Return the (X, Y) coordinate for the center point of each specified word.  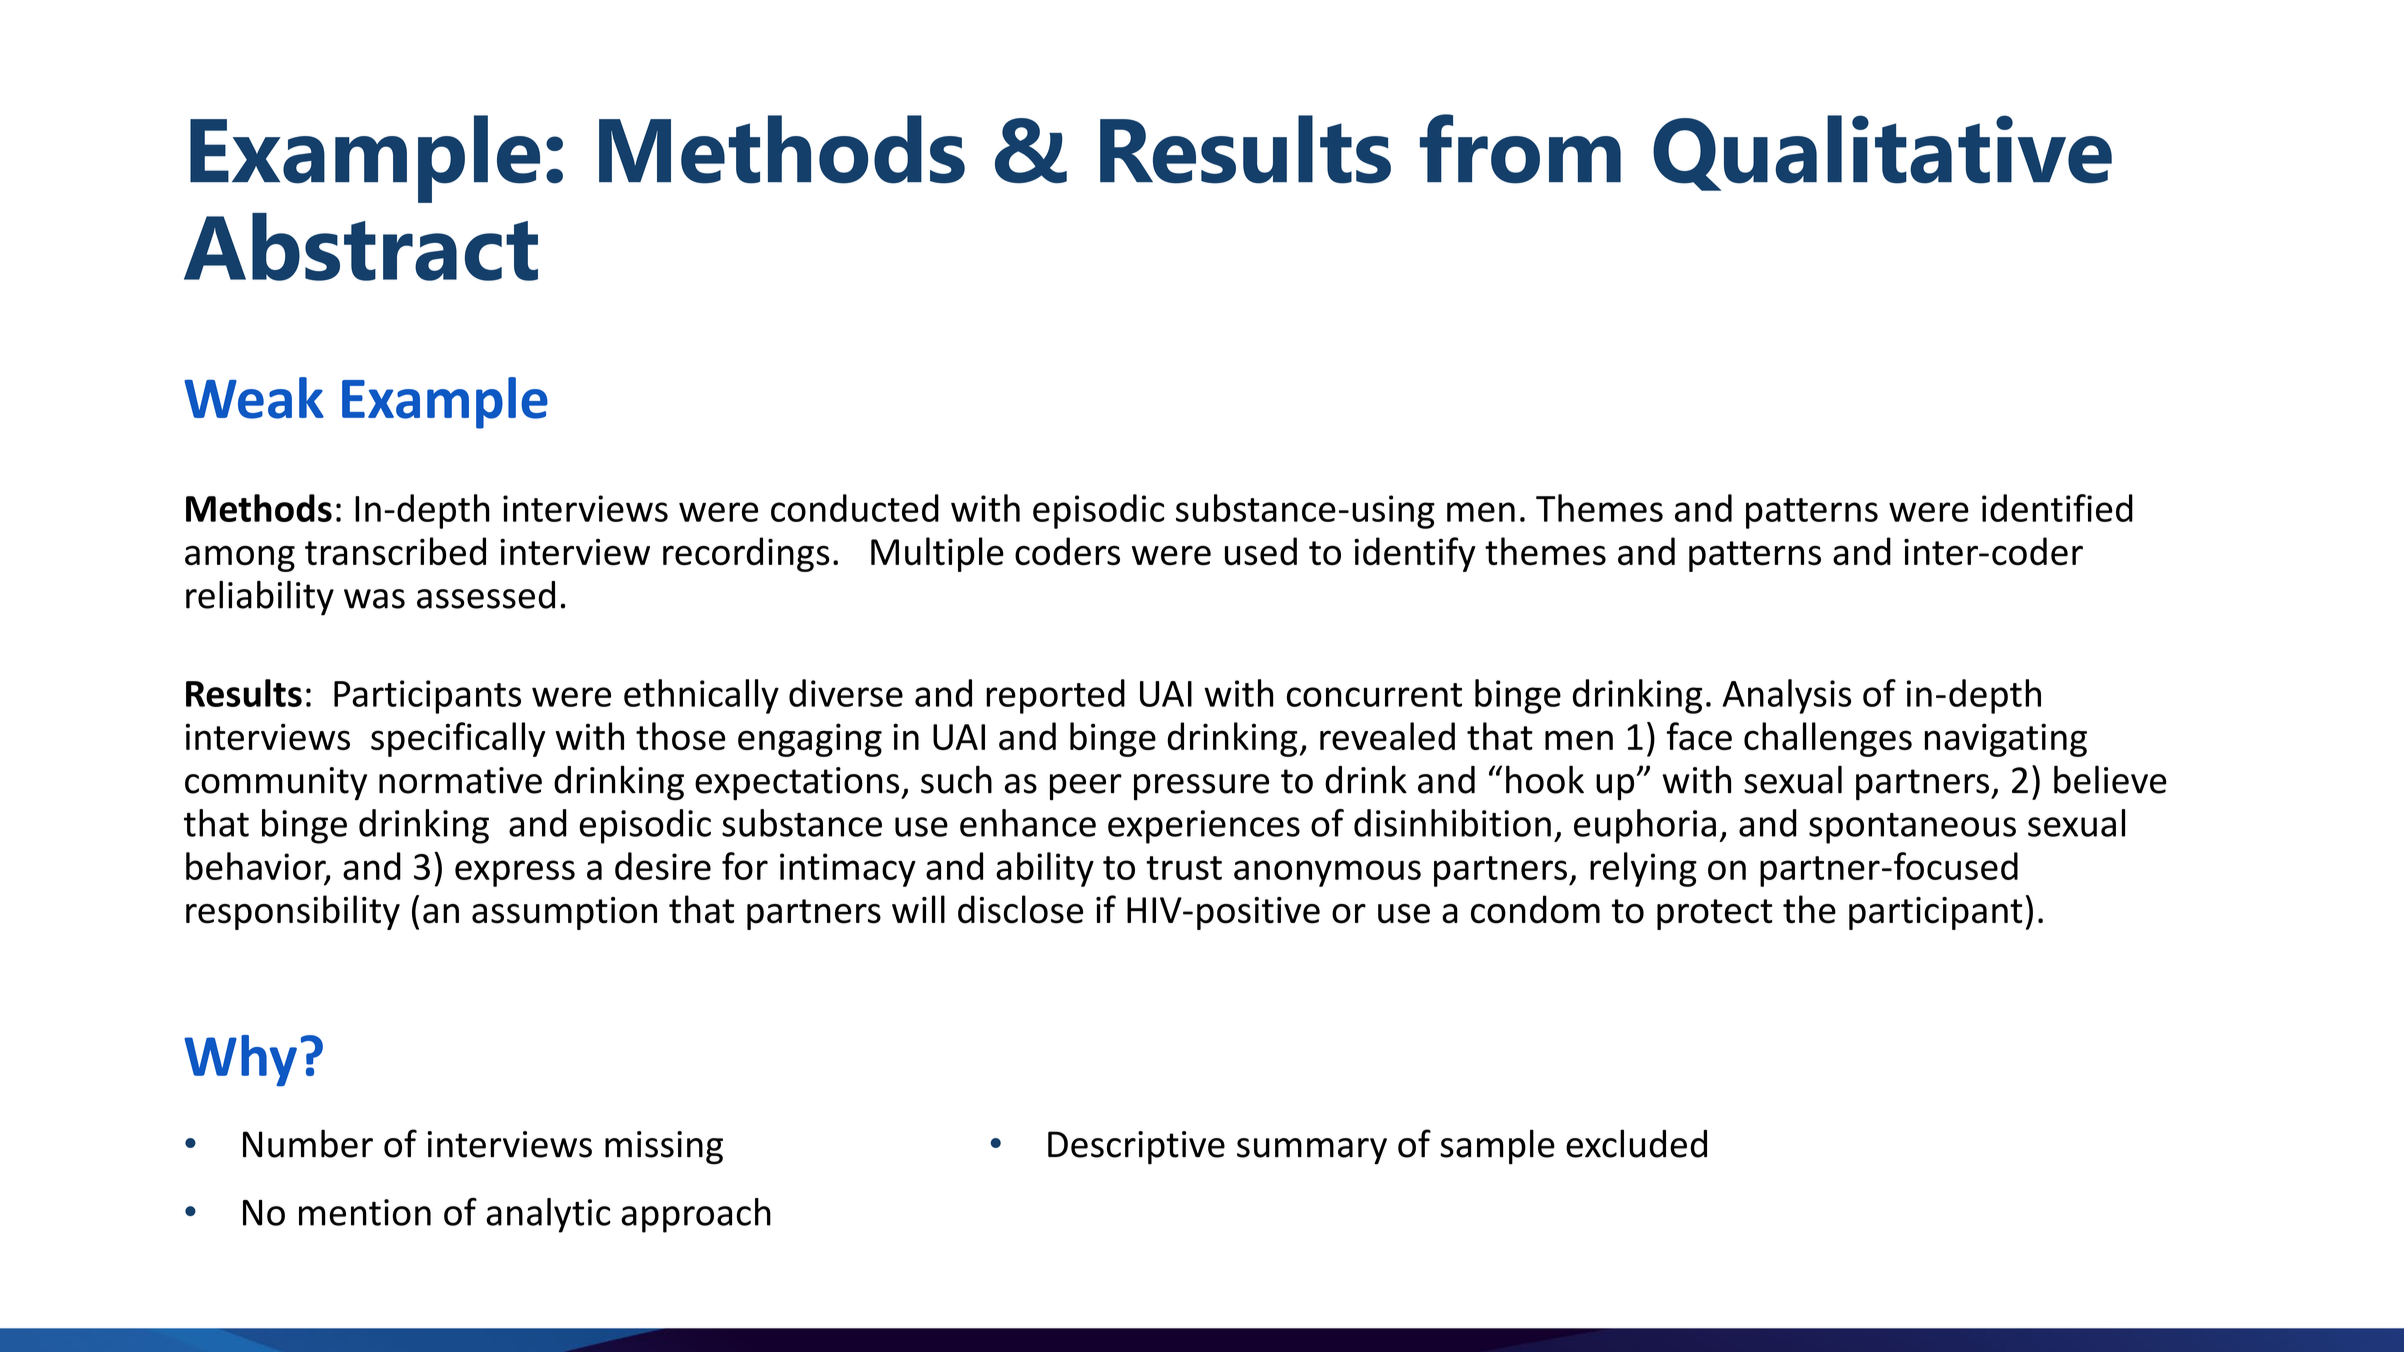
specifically (458, 739)
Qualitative (1882, 153)
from (1520, 149)
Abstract (361, 247)
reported (1055, 696)
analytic (548, 1215)
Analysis (1786, 696)
